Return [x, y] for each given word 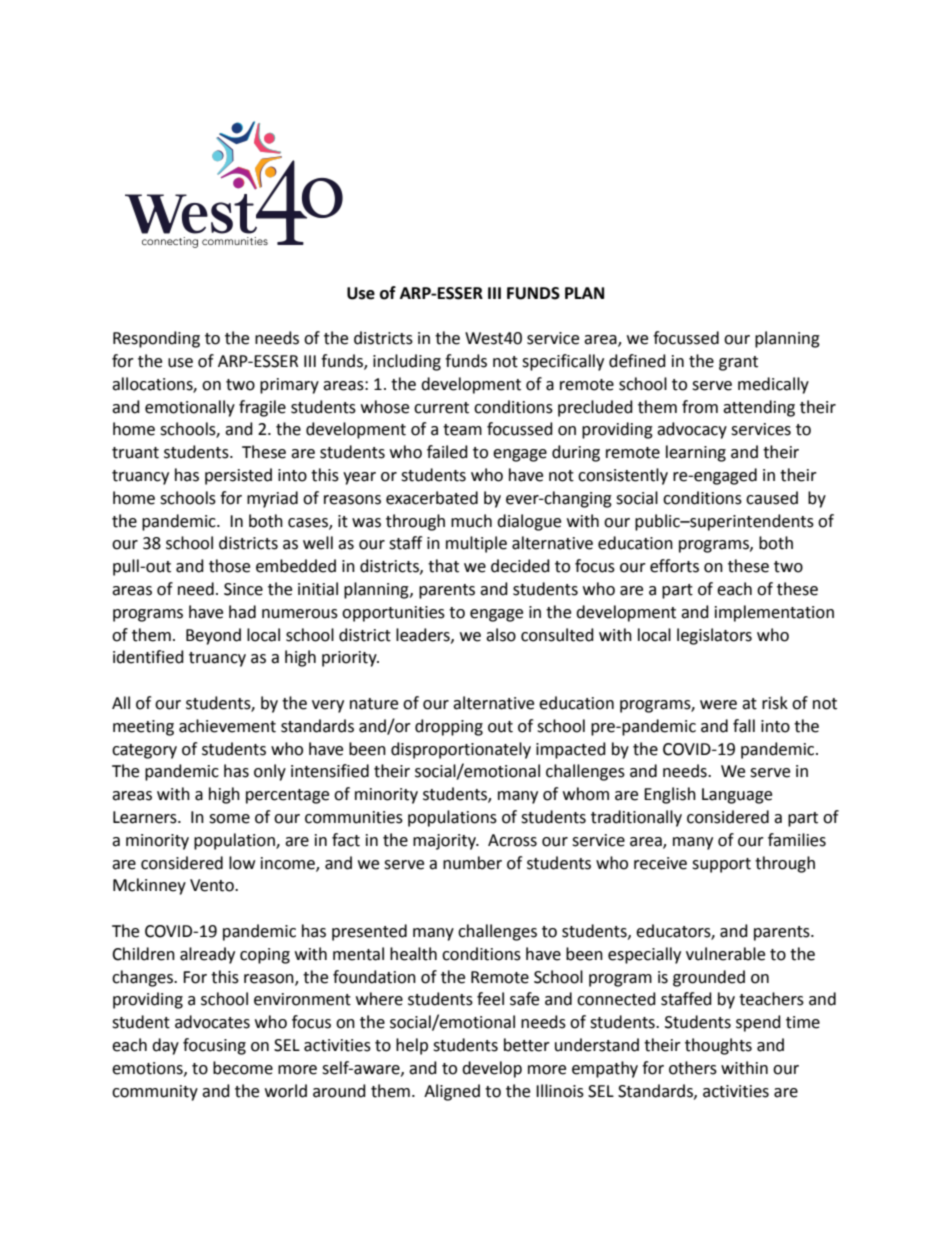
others [693, 1068]
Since [243, 589]
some [229, 819]
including [407, 362]
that [443, 566]
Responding [156, 339]
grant [738, 363]
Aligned [452, 1092]
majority [445, 842]
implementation [774, 613]
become [243, 1068]
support [721, 865]
